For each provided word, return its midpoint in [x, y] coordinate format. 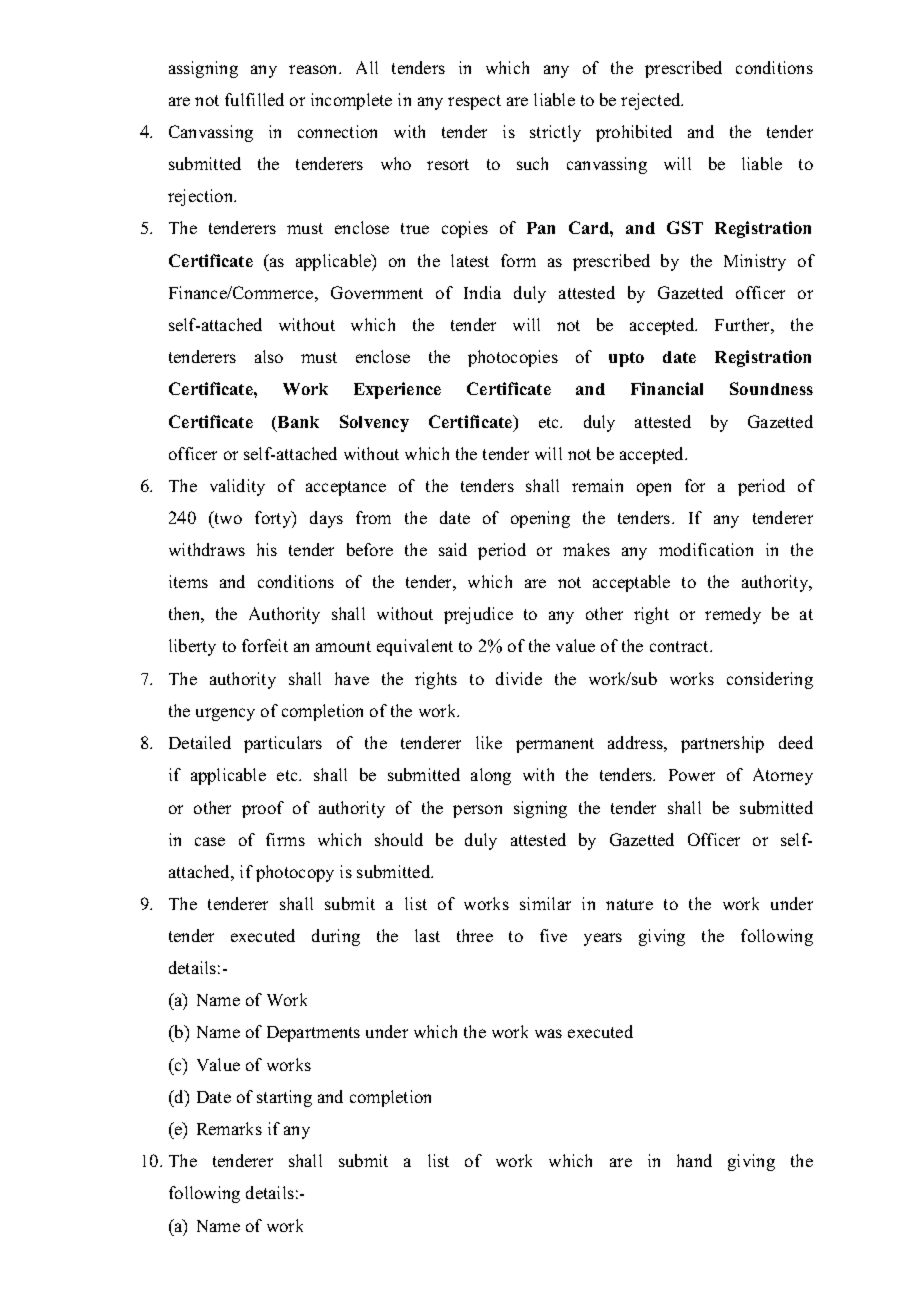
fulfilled [254, 99]
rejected [652, 101]
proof [263, 809]
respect [474, 102]
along [491, 776]
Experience [397, 390]
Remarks [229, 1128]
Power [692, 775]
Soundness [771, 388]
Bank [298, 422]
